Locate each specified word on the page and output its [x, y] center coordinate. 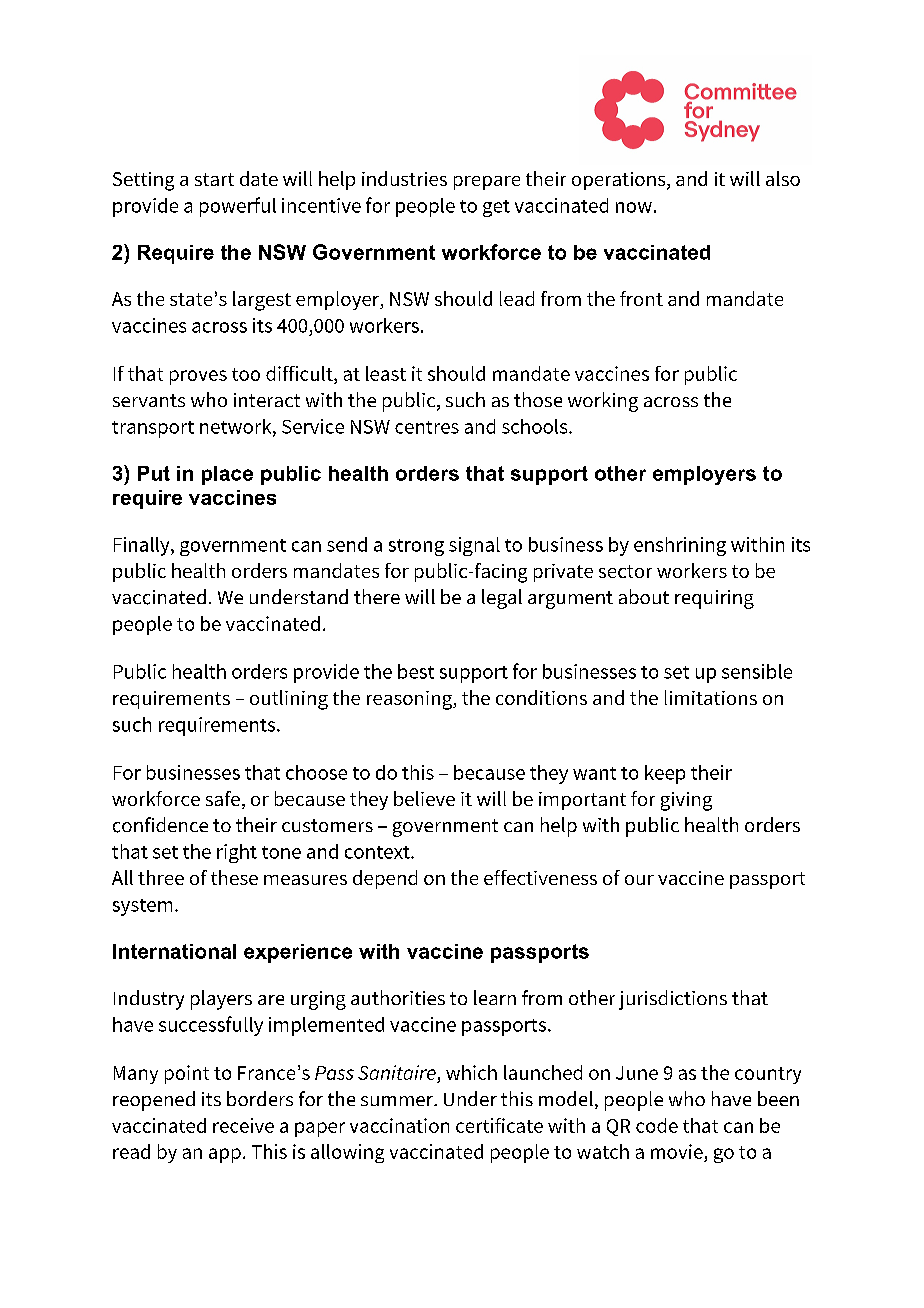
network [237, 427]
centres [427, 427]
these [234, 877]
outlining [289, 700]
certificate [499, 1125]
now [634, 207]
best [416, 671]
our [639, 880]
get [496, 208]
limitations [711, 697]
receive [243, 1125]
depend [385, 879]
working [603, 402]
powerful [238, 207]
